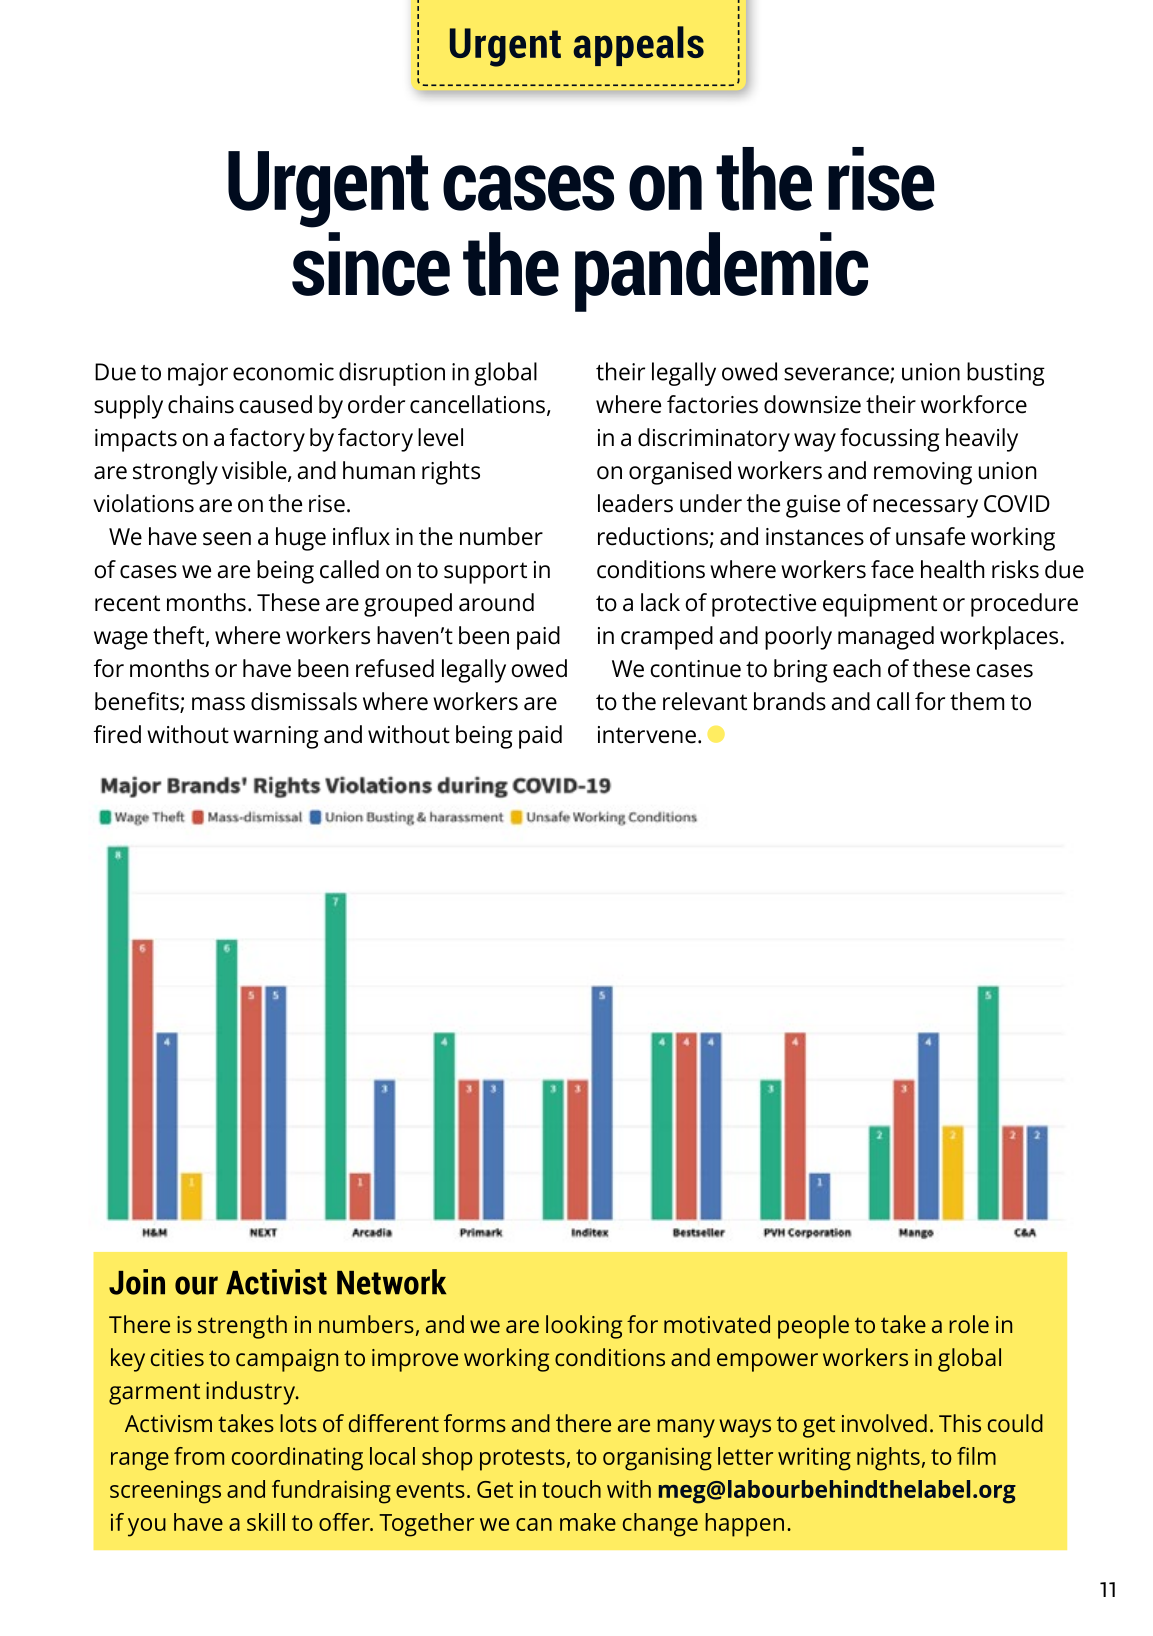  I want to click on chains, so click(201, 404).
